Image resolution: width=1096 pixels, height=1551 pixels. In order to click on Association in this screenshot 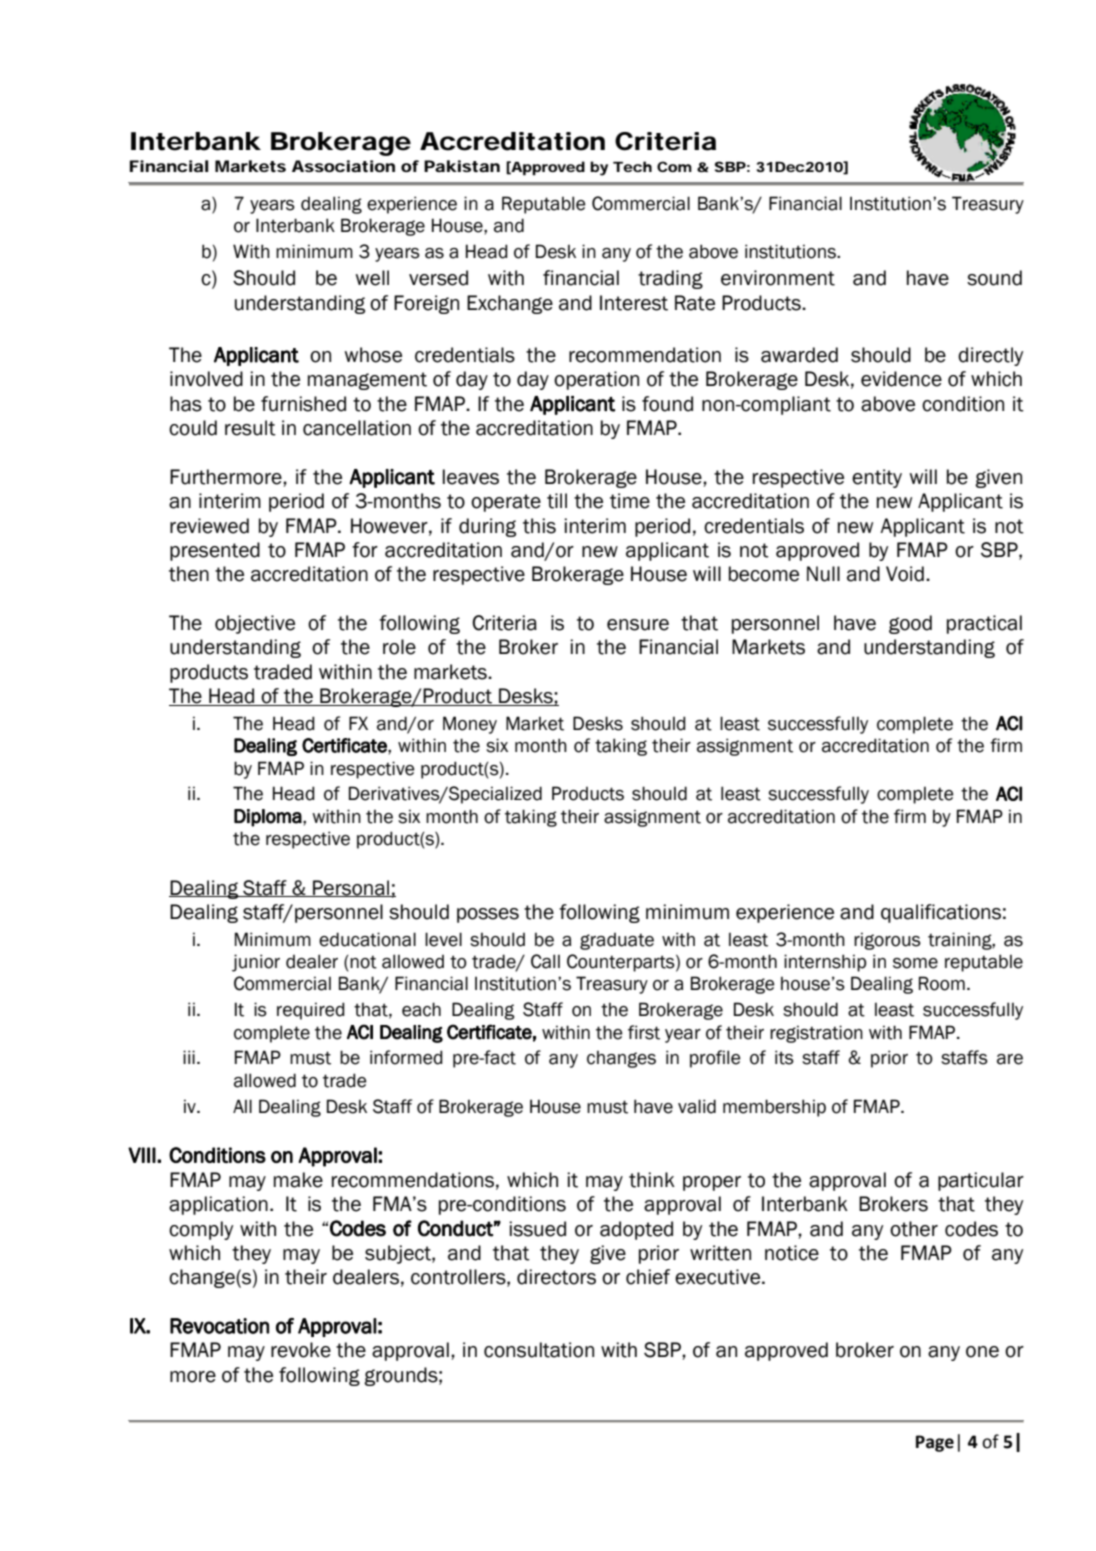, I will do `click(343, 166)`.
